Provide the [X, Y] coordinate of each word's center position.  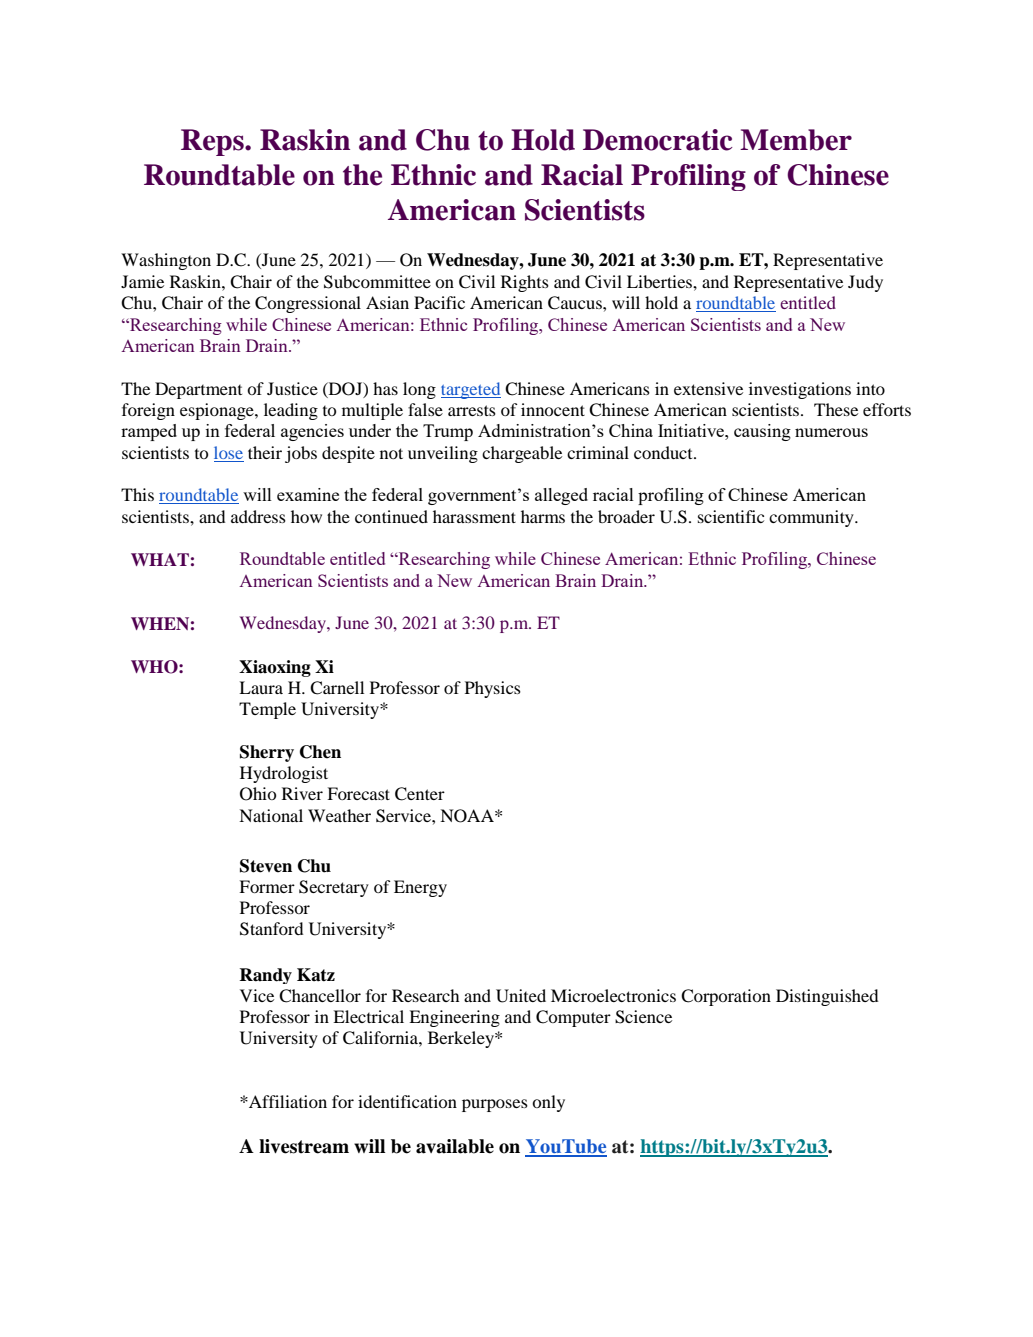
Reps [213, 142]
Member [796, 140]
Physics [493, 689]
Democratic [658, 140]
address [258, 516]
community [812, 518]
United [521, 996]
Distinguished [827, 997]
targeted [471, 390]
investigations [800, 390]
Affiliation [287, 1101]
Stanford [271, 929]
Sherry [267, 753]
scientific [731, 516]
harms [543, 516]
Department [198, 390]
